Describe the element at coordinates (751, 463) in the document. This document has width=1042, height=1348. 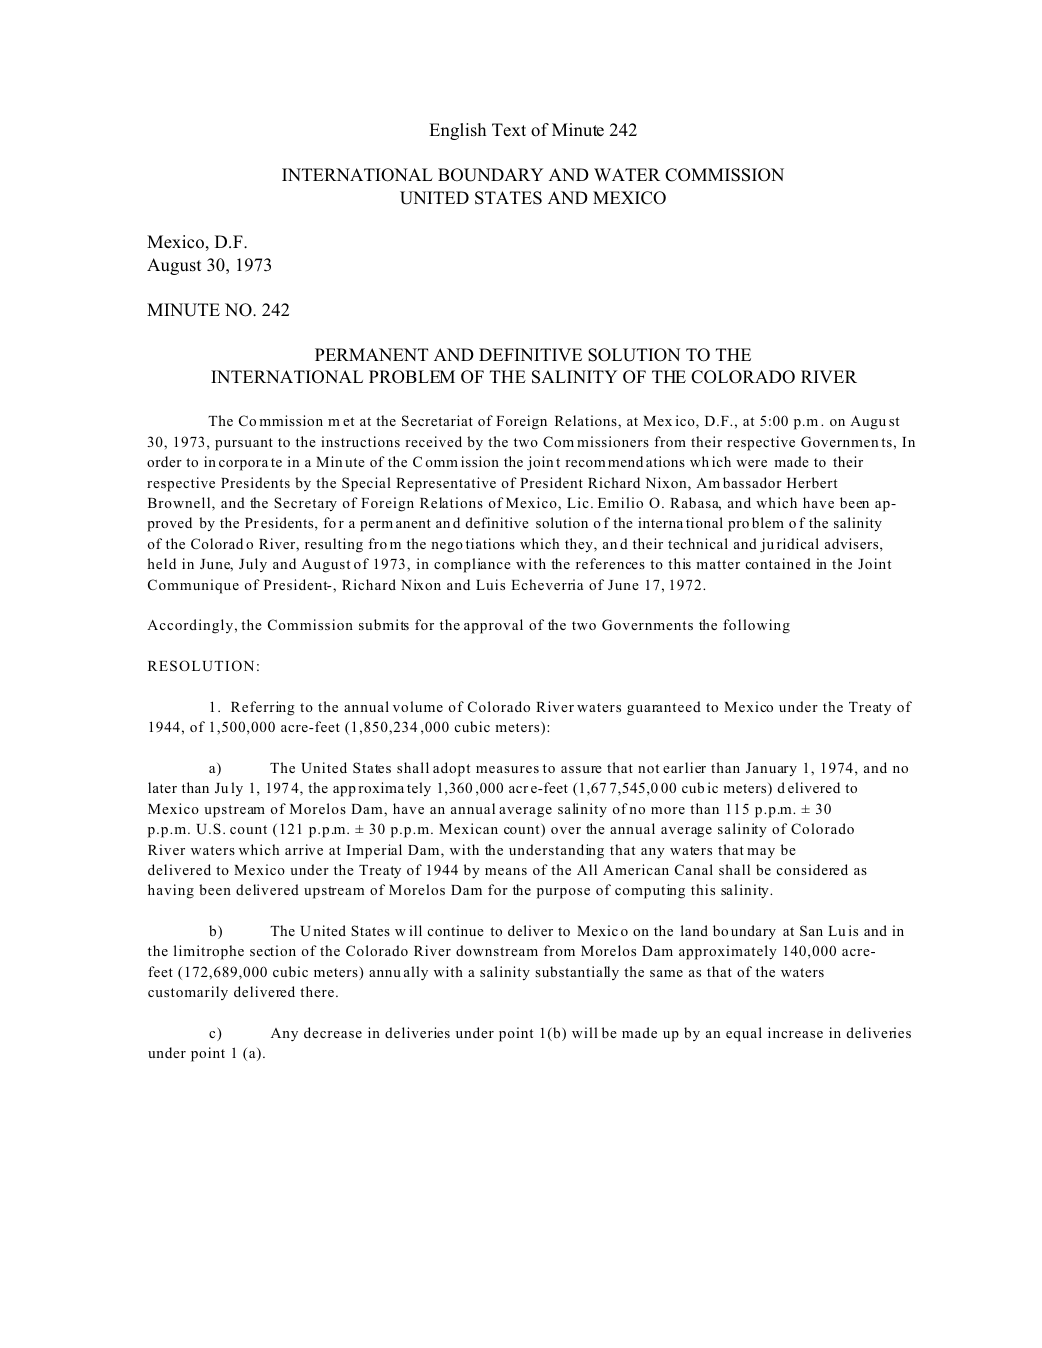
I see `were` at that location.
